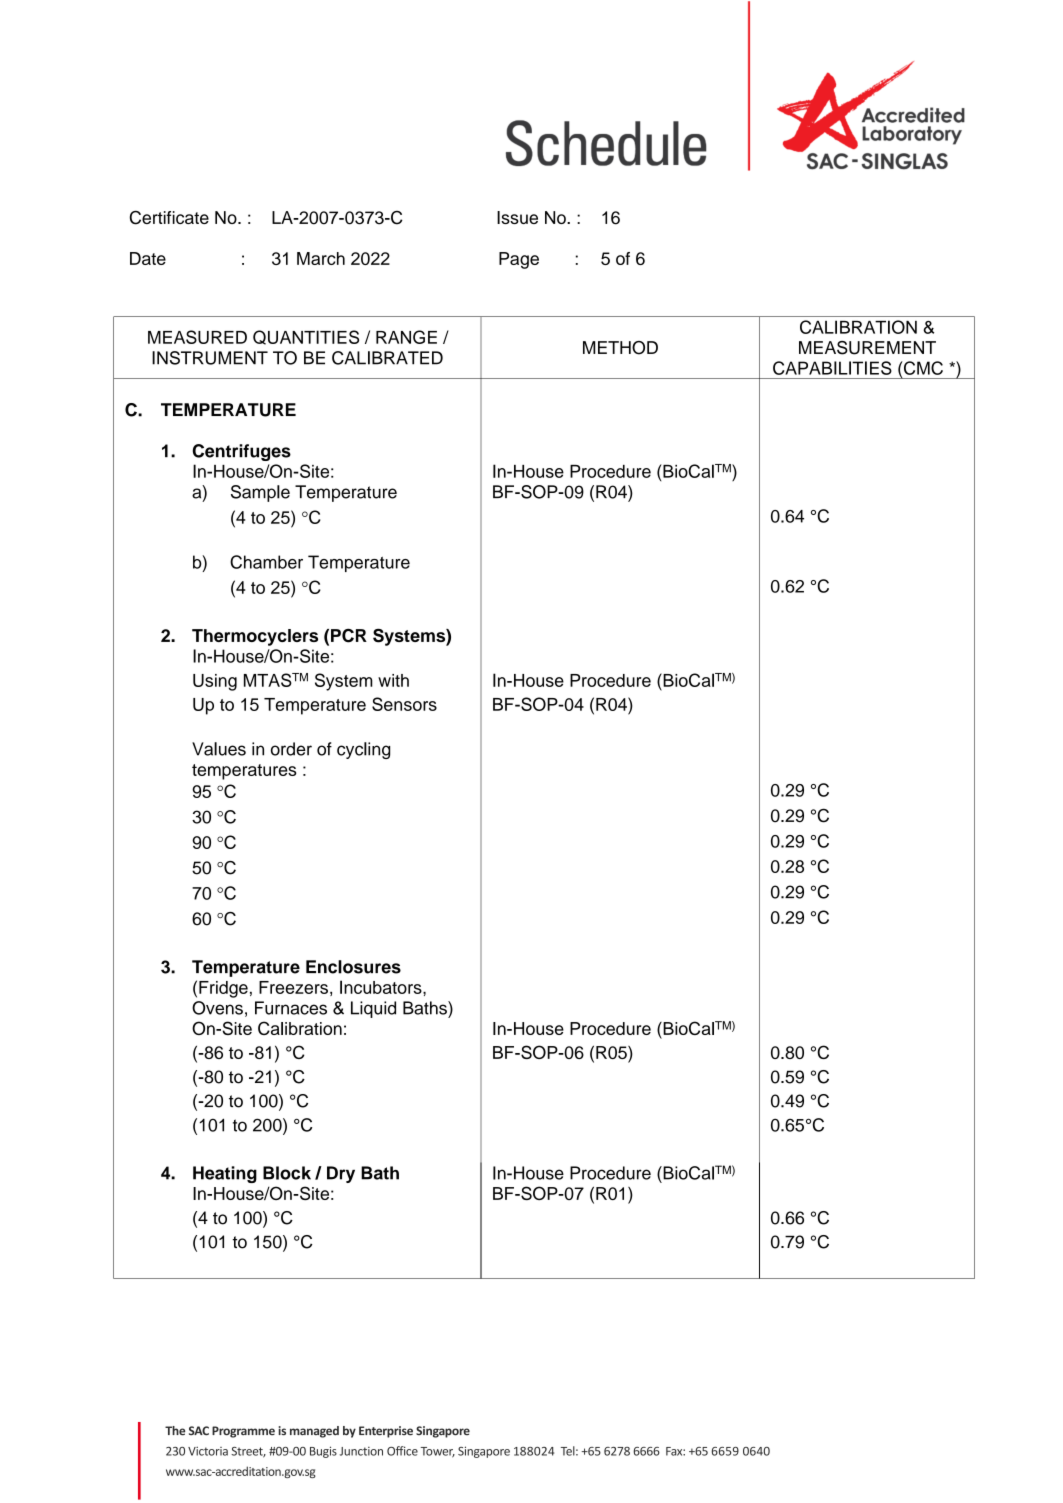 This screenshot has width=1063, height=1503. I want to click on Tower, so click(438, 1452).
